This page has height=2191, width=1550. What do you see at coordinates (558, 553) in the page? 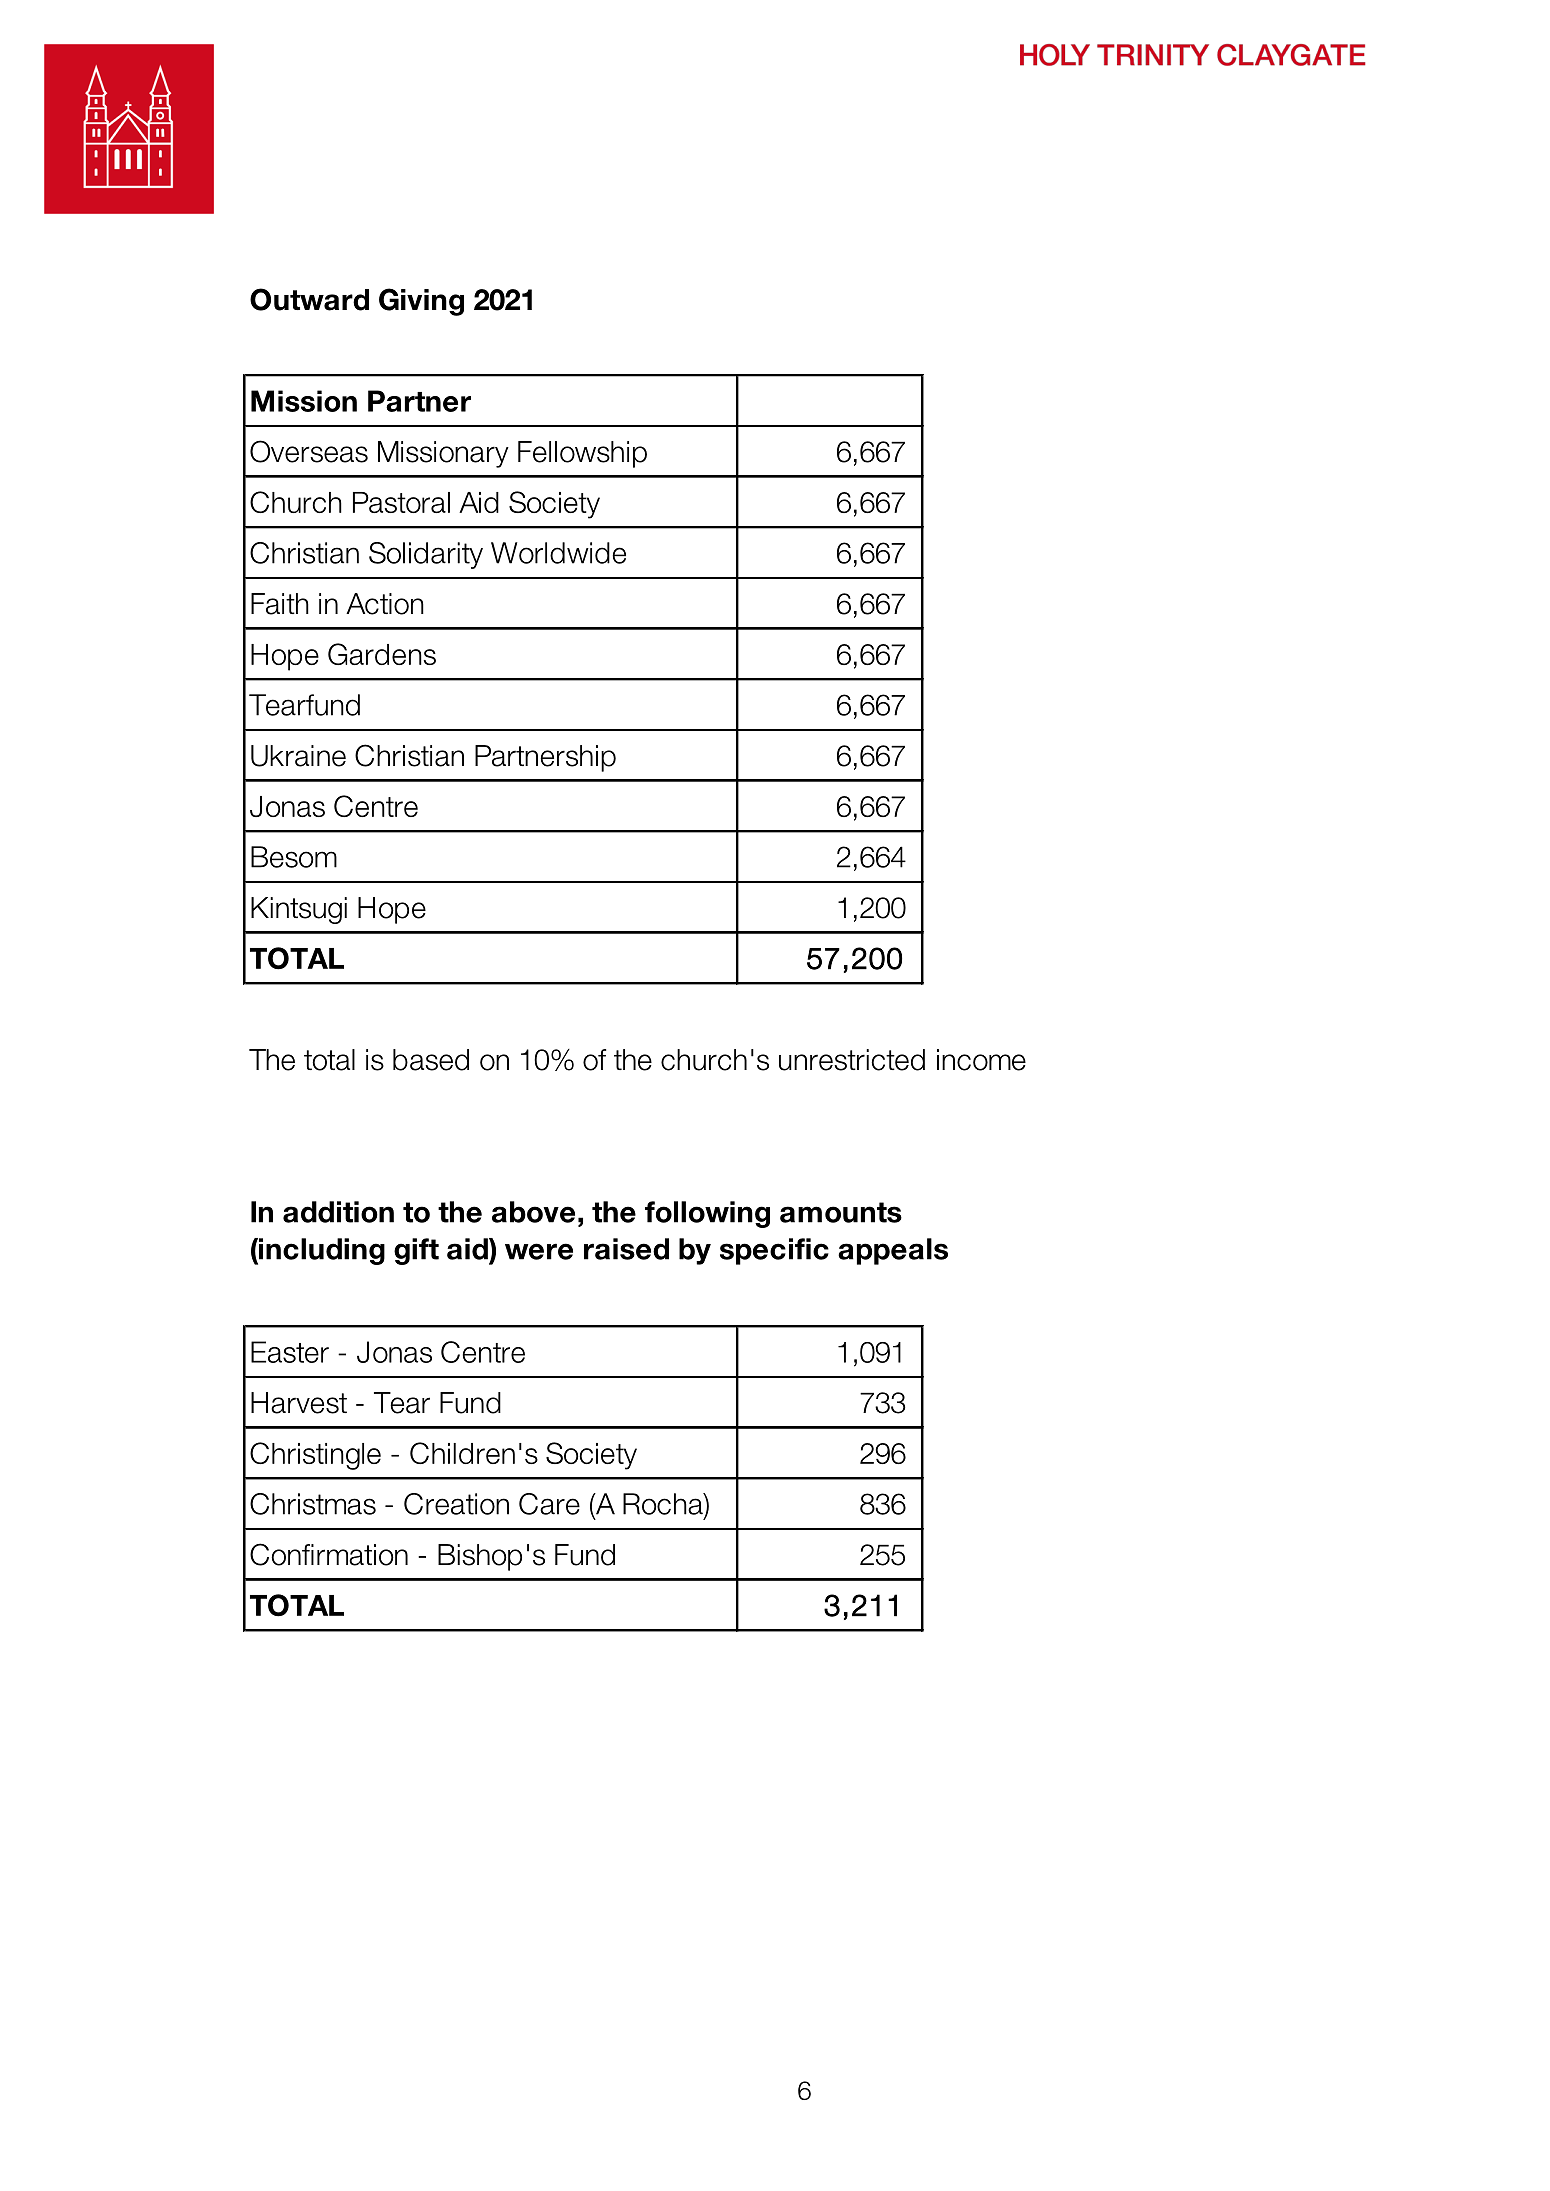
I see `Worldwide` at bounding box center [558, 553].
